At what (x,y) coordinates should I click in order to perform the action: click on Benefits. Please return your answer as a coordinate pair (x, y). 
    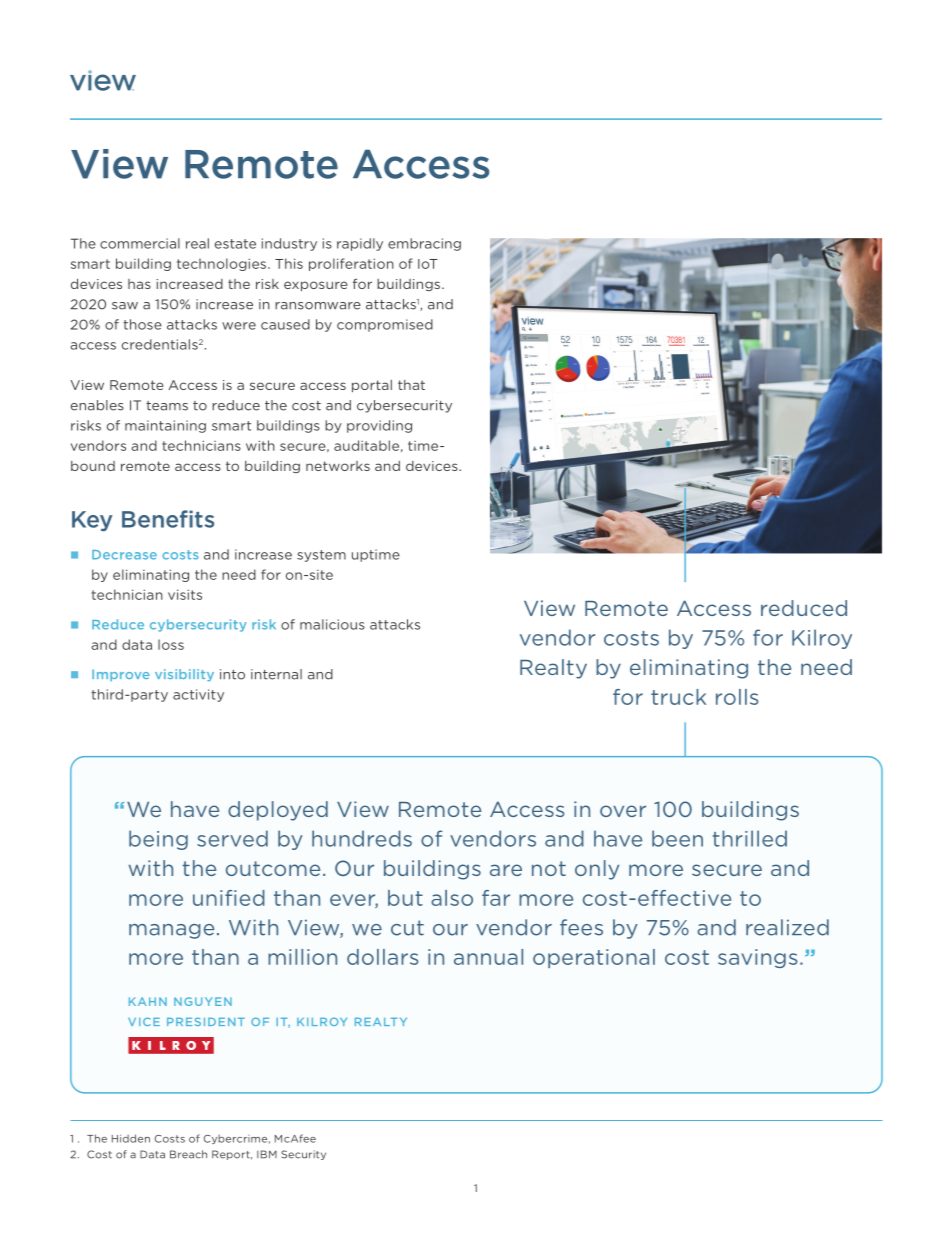
    Looking at the image, I should click on (168, 519).
